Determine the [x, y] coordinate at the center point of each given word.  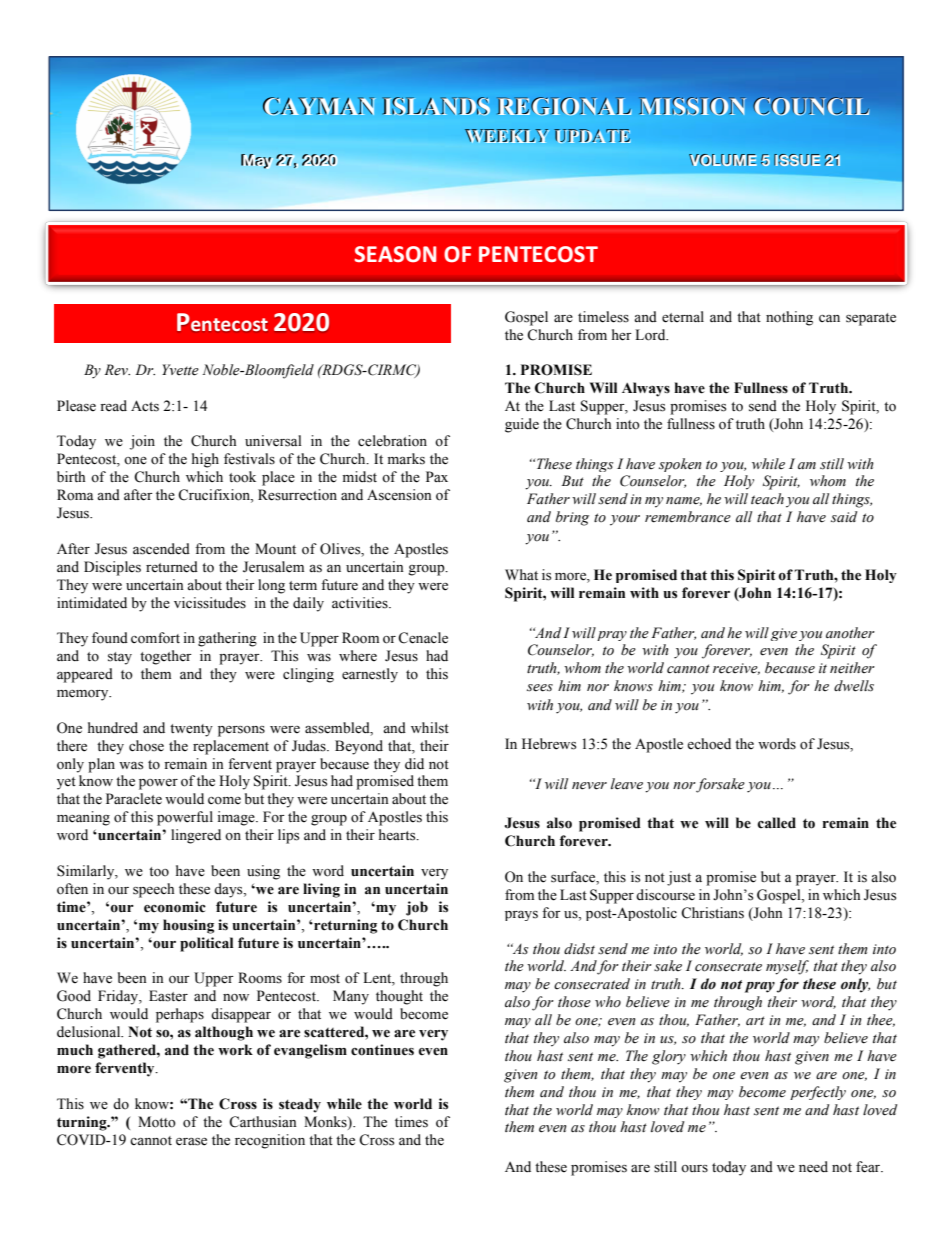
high [205, 460]
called [776, 823]
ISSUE [797, 160]
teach [767, 499]
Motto [157, 1122]
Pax [437, 476]
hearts [398, 835]
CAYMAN [318, 106]
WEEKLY [506, 136]
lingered [196, 836]
